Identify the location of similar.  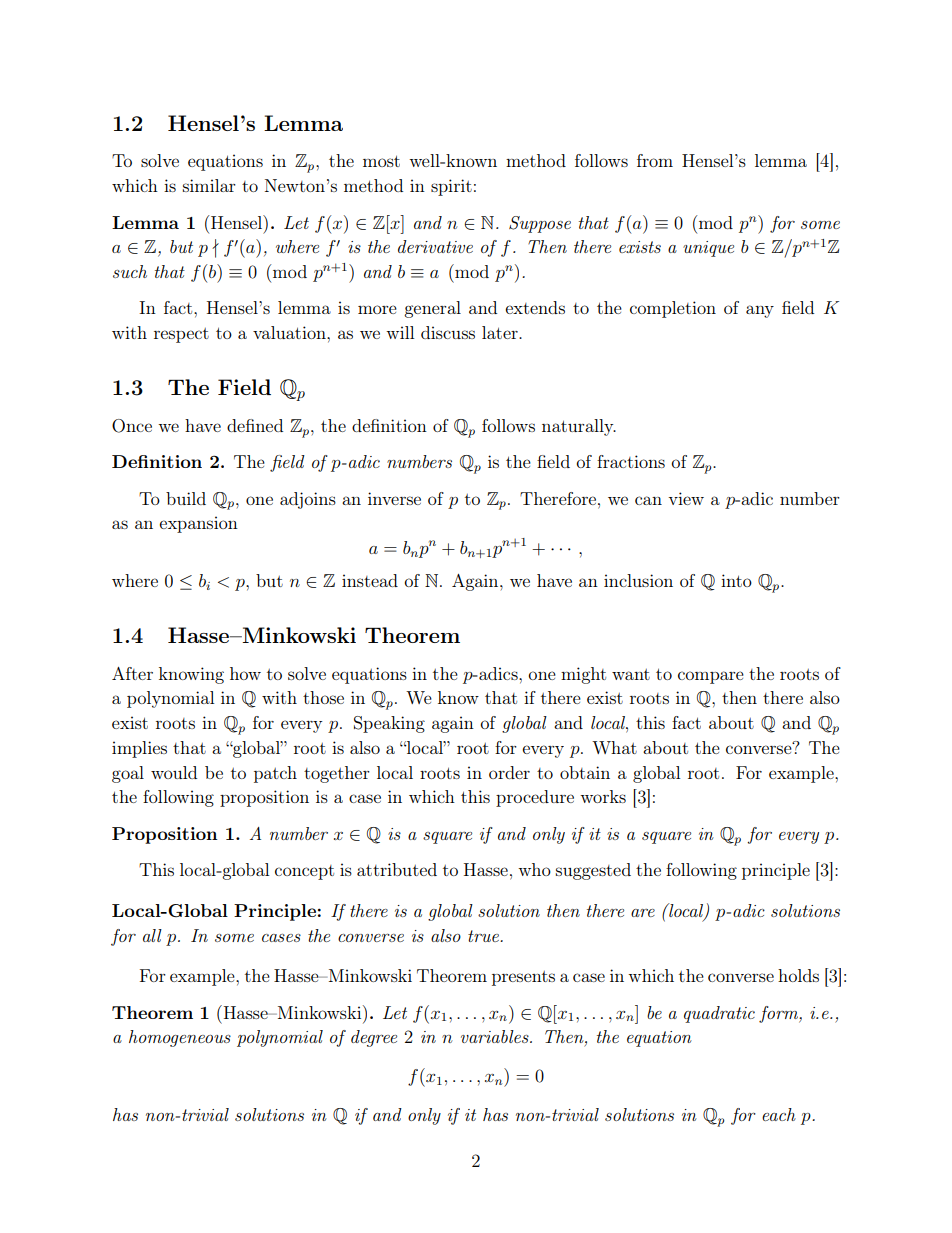
(209, 185).
